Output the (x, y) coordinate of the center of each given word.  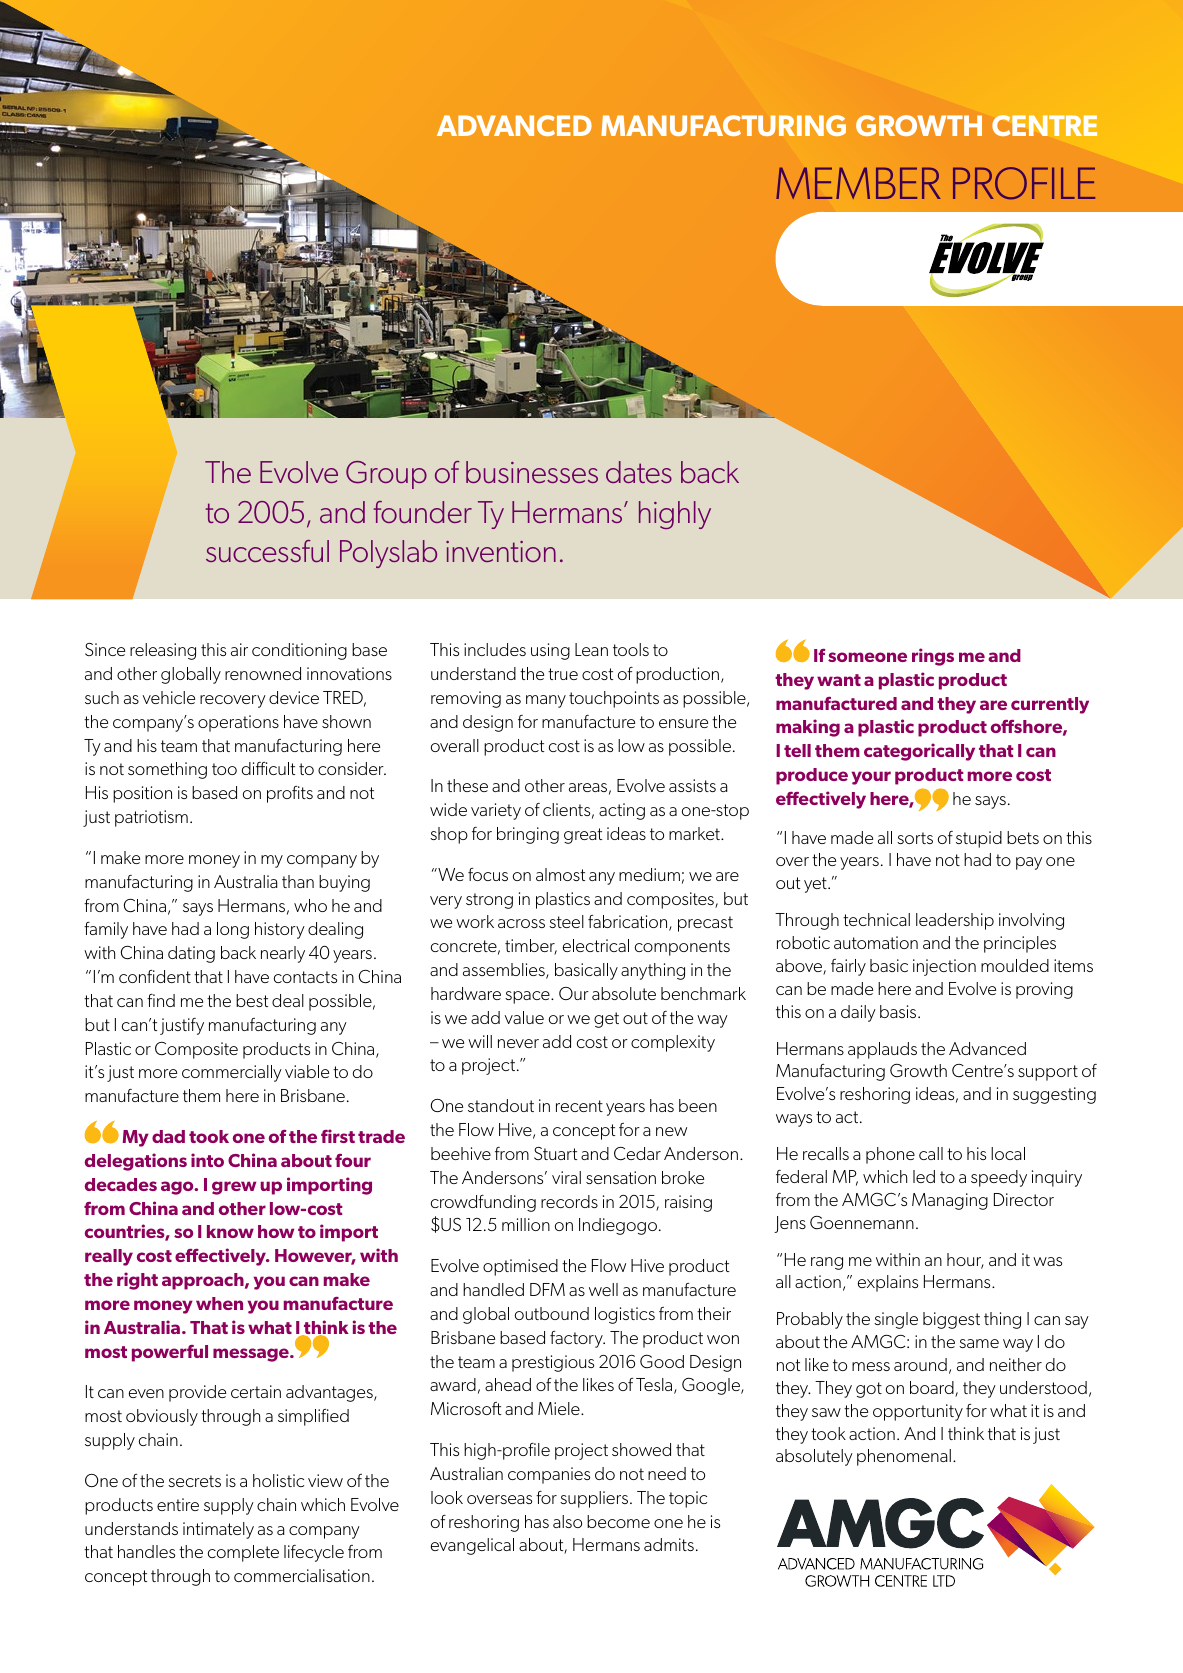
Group (386, 475)
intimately (218, 1530)
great (583, 836)
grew (234, 1188)
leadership (955, 921)
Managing (950, 1201)
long (233, 930)
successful (267, 551)
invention (501, 551)
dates (639, 472)
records (569, 1201)
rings (933, 657)
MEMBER (858, 183)
